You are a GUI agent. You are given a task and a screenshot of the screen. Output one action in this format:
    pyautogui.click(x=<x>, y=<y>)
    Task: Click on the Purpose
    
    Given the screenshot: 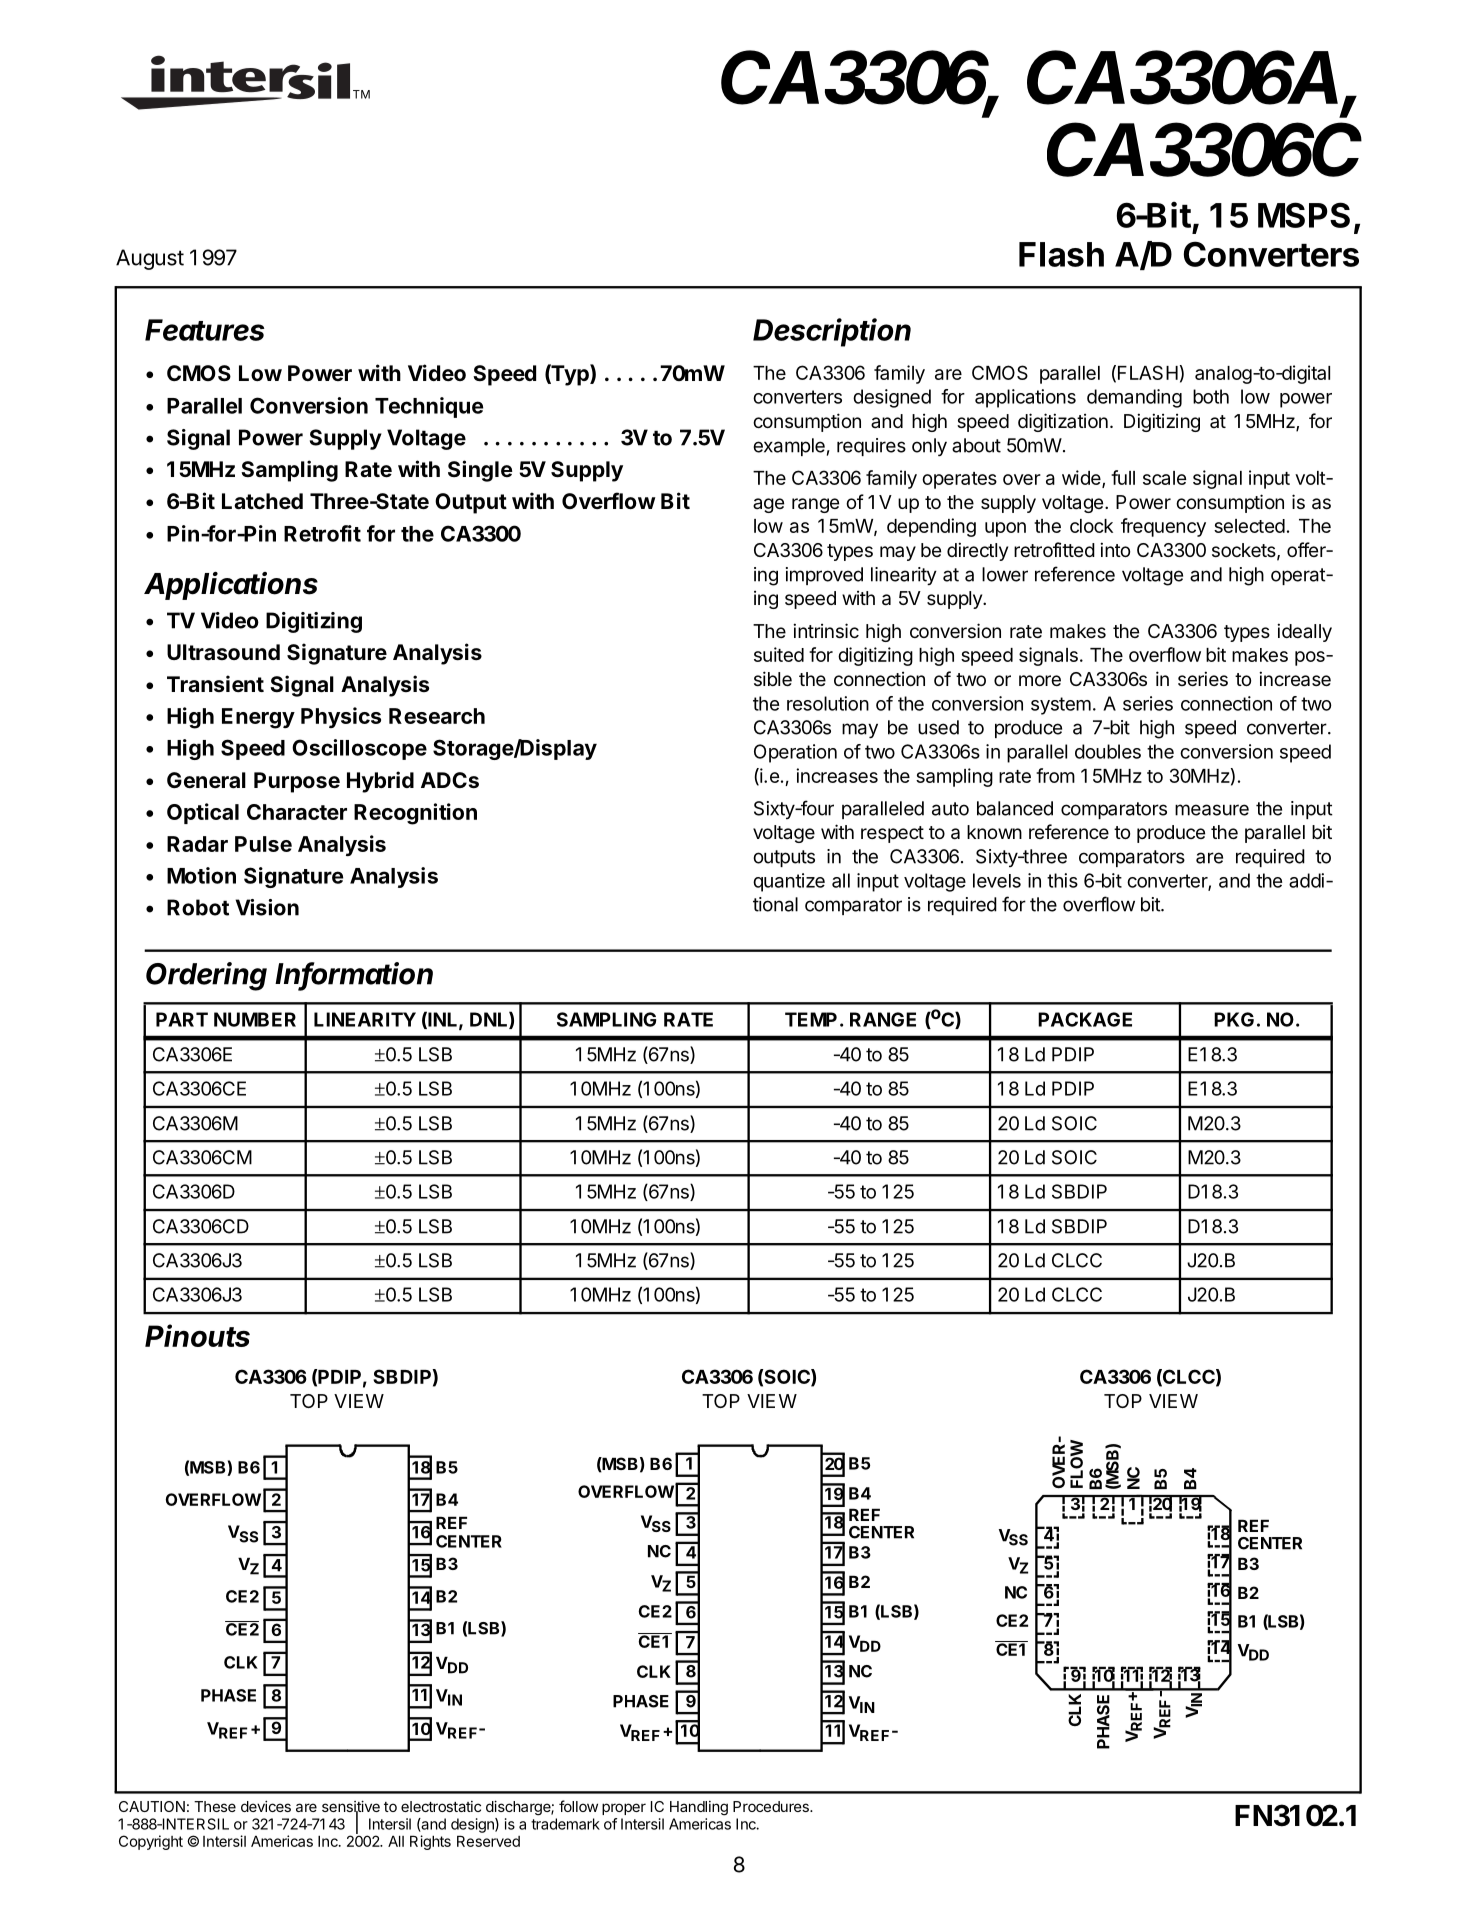 What is the action you would take?
    pyautogui.click(x=297, y=782)
